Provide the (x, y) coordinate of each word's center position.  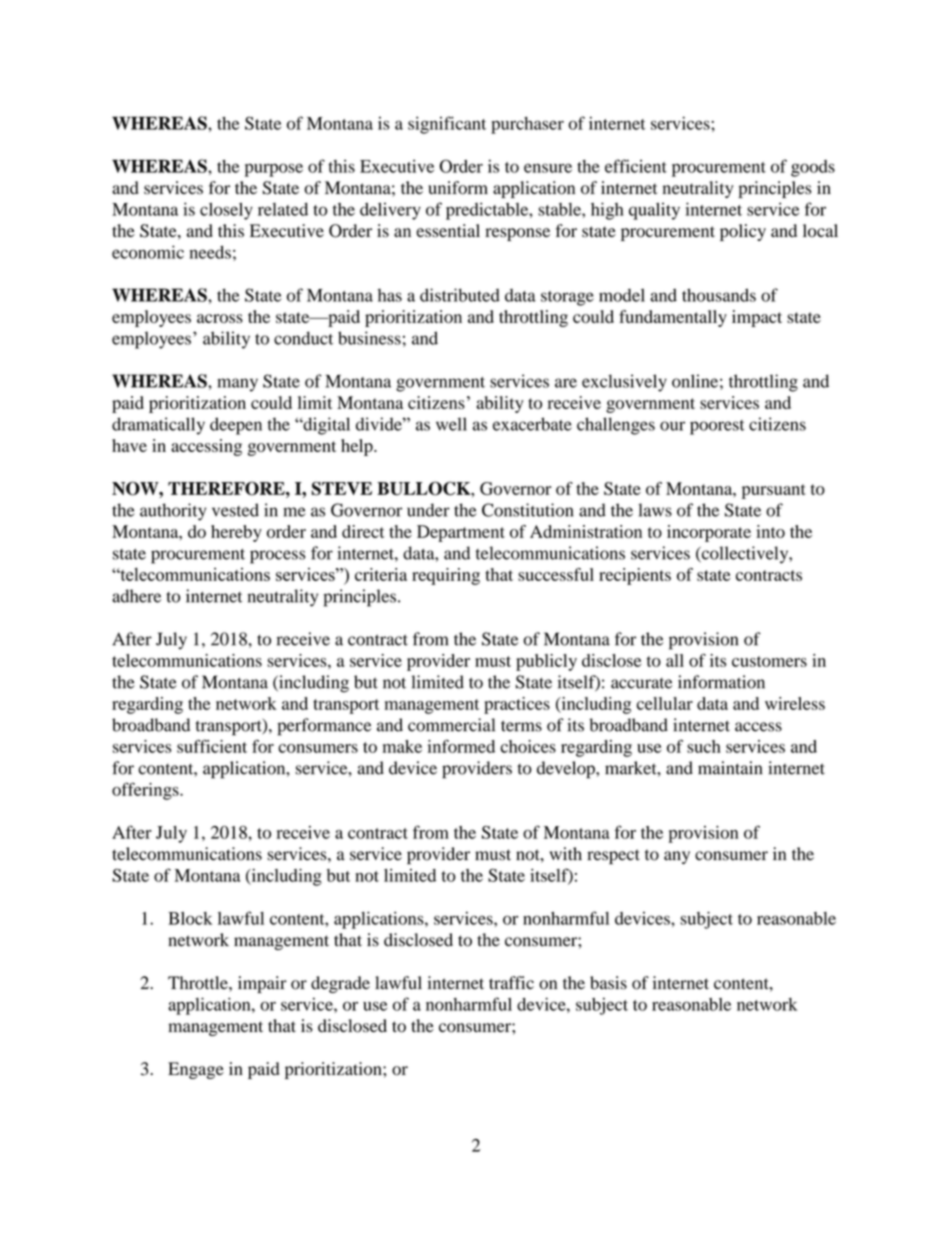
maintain (730, 768)
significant (447, 125)
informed (461, 746)
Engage (196, 1070)
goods (813, 168)
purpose (274, 170)
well (451, 424)
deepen (236, 426)
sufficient (212, 746)
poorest (717, 427)
